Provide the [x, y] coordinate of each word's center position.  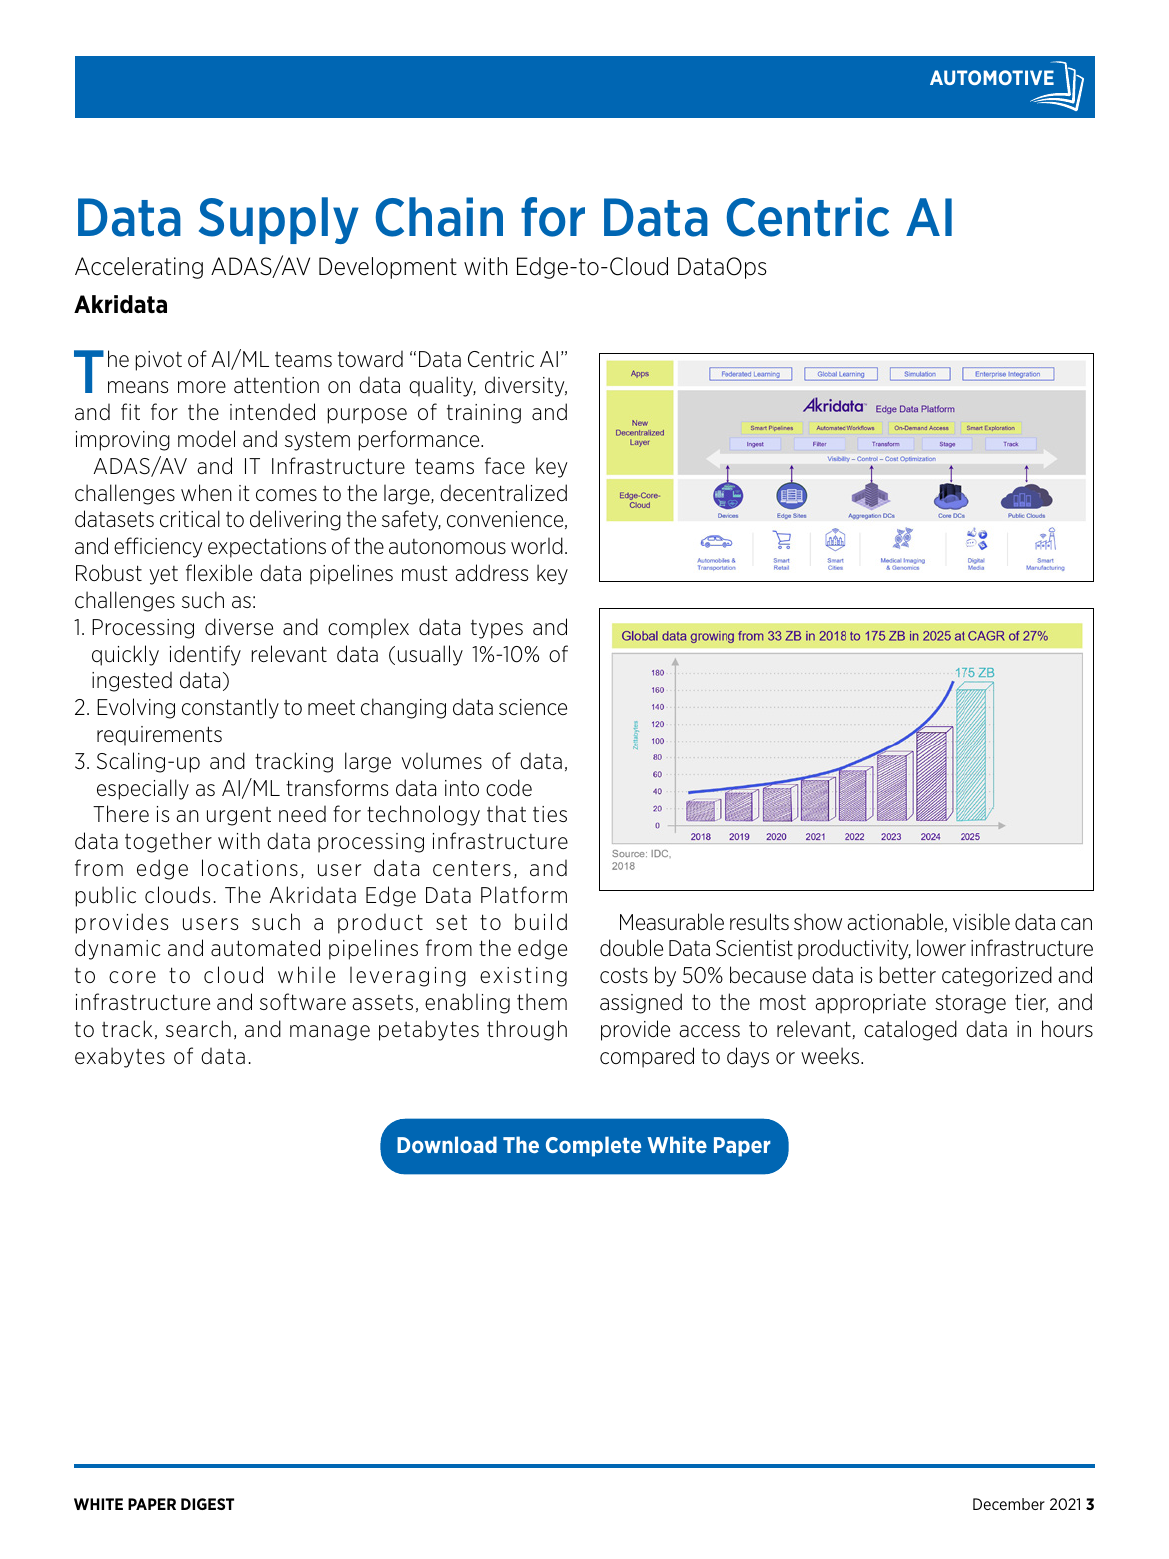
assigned [641, 1003]
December [1009, 1504]
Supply [279, 220]
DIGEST [207, 1504]
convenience [506, 520]
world [537, 546]
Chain [439, 217]
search [198, 1029]
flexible [219, 572]
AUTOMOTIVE [992, 77]
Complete [593, 1146]
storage [970, 1004]
